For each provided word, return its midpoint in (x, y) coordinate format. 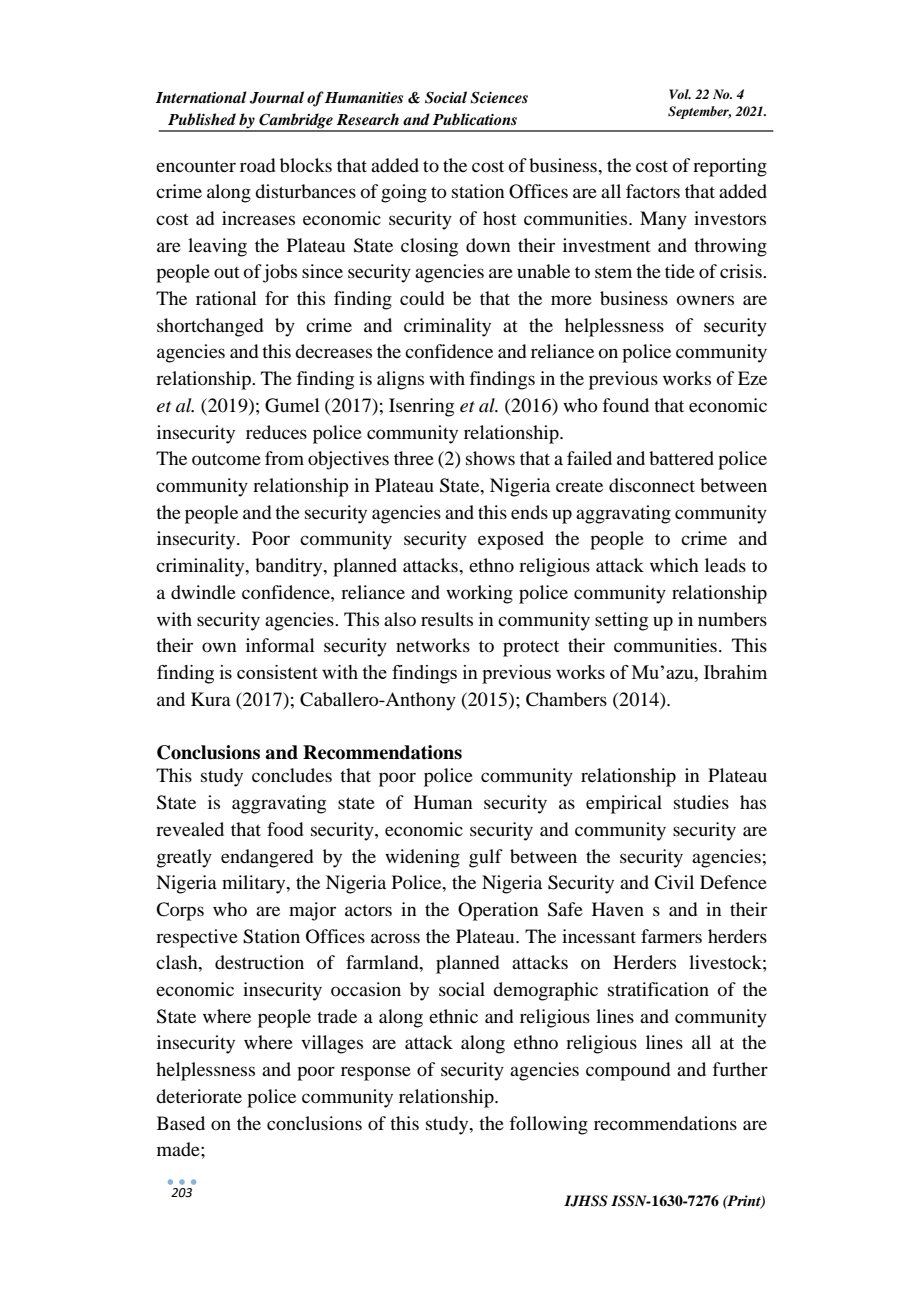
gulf (486, 858)
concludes (292, 775)
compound (628, 1071)
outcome (226, 459)
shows (490, 458)
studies (701, 802)
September (699, 112)
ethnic (453, 1016)
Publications (475, 119)
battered (681, 458)
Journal (277, 97)
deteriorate (199, 1096)
